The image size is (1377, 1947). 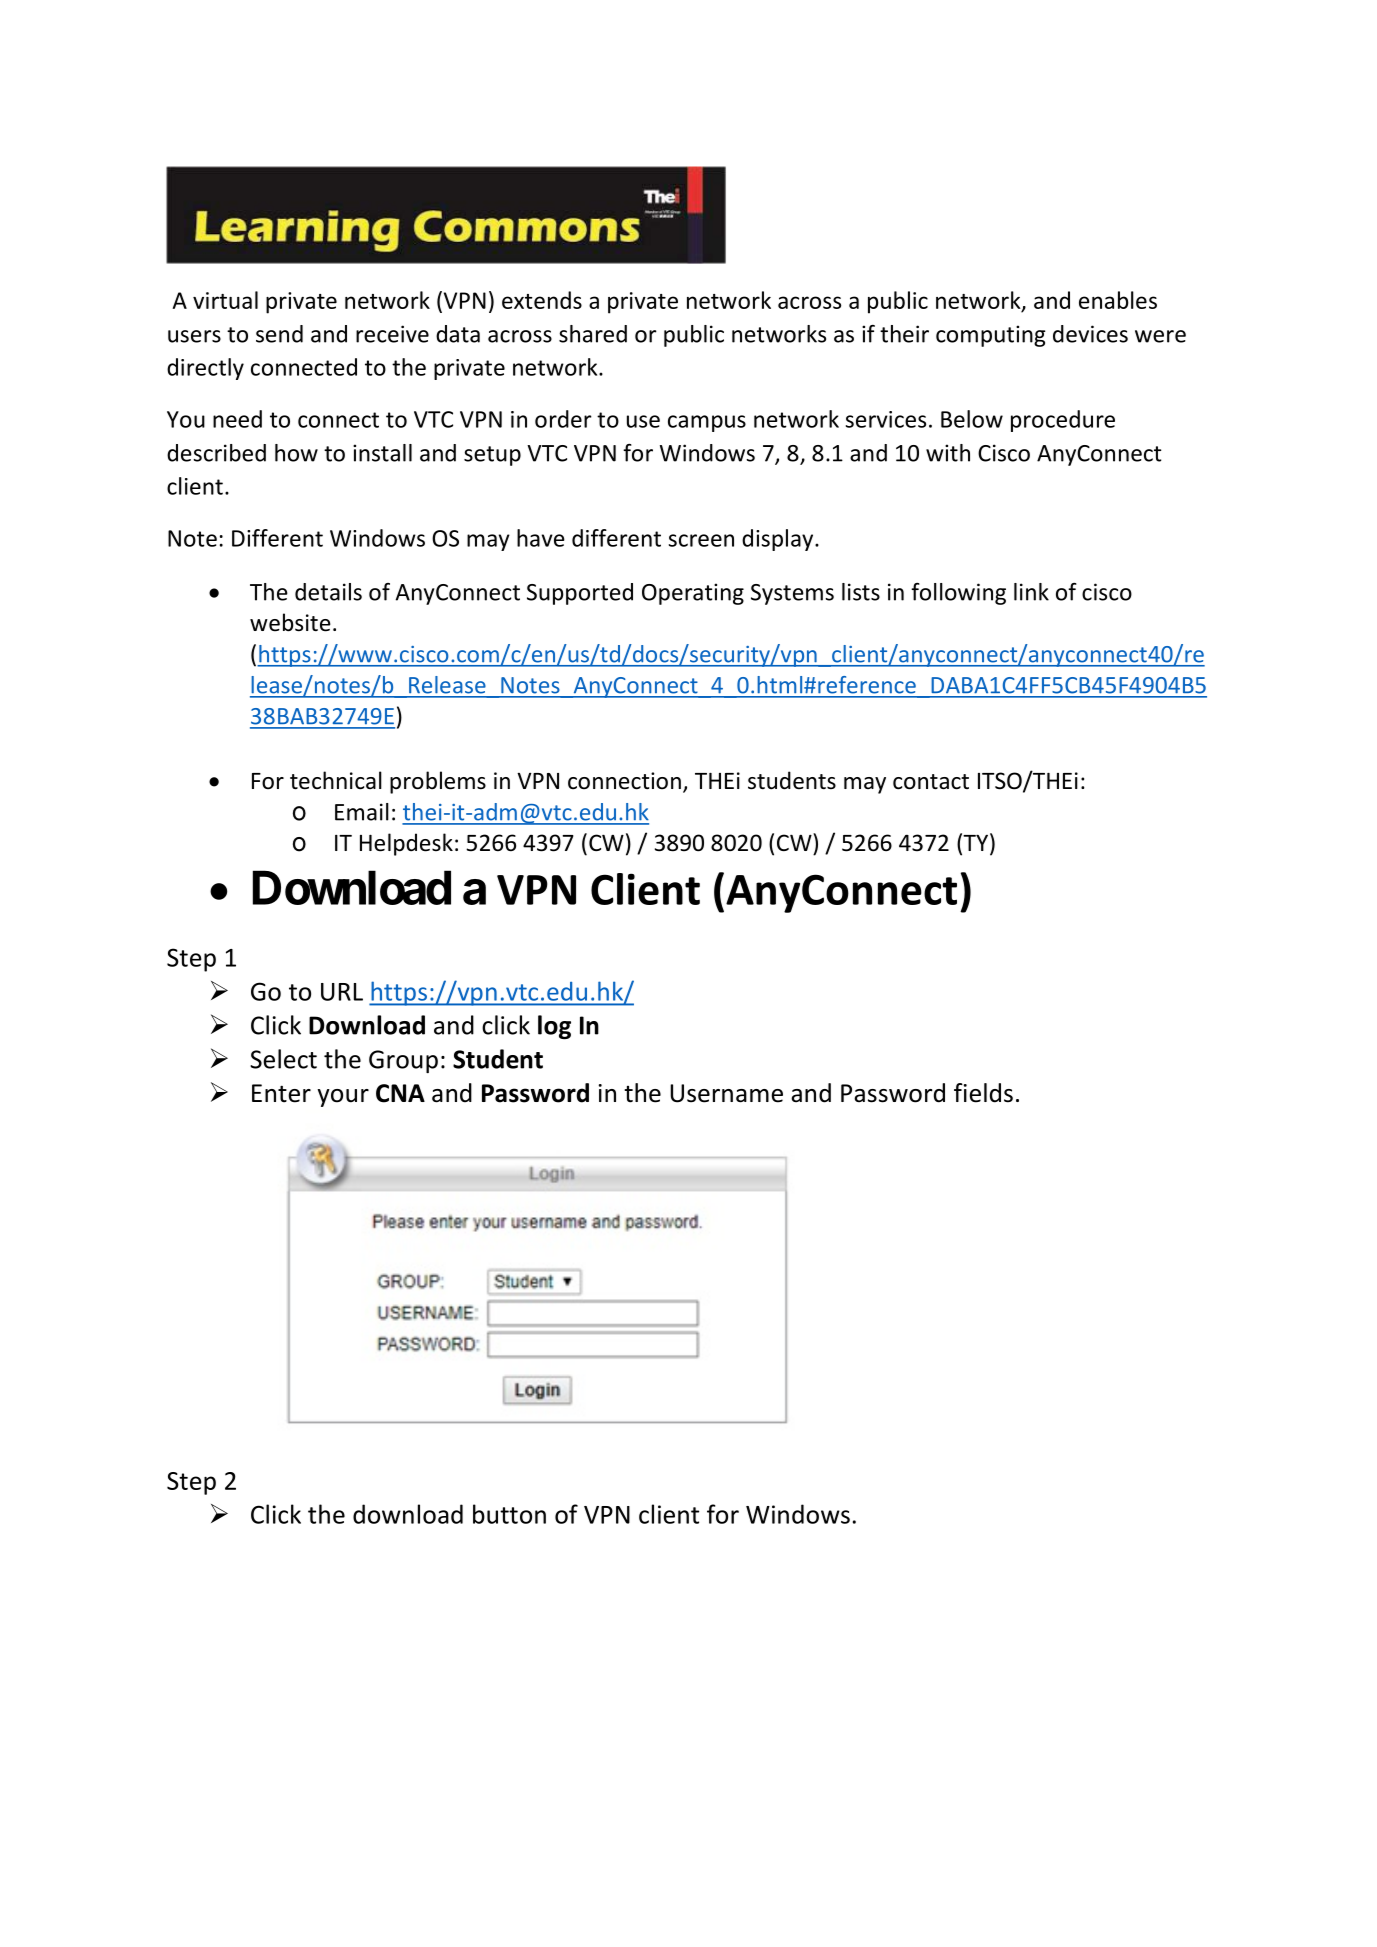 I want to click on Select, so click(x=283, y=1059).
